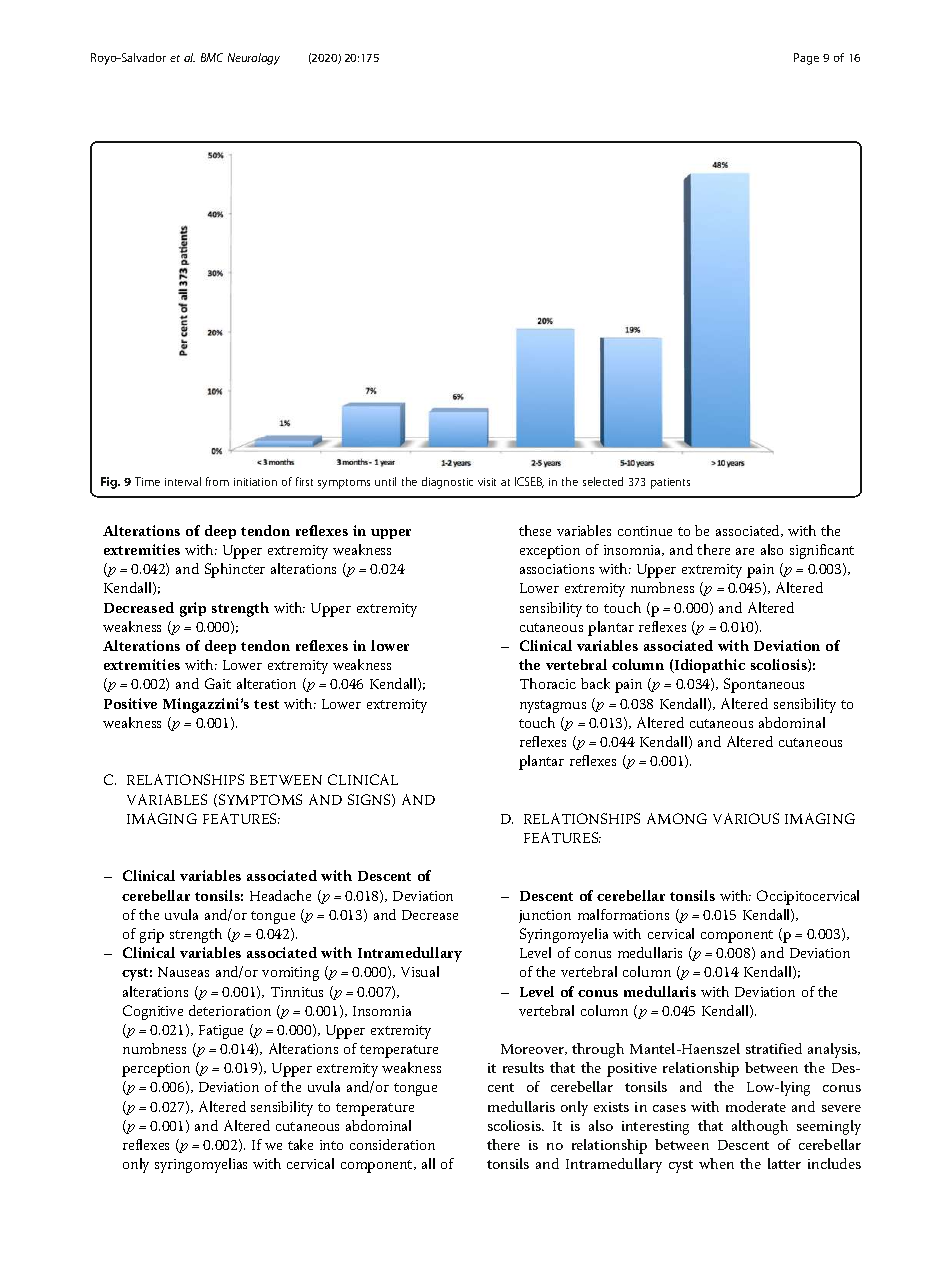  Describe the element at coordinates (392, 1144) in the page. I see `consideration` at that location.
